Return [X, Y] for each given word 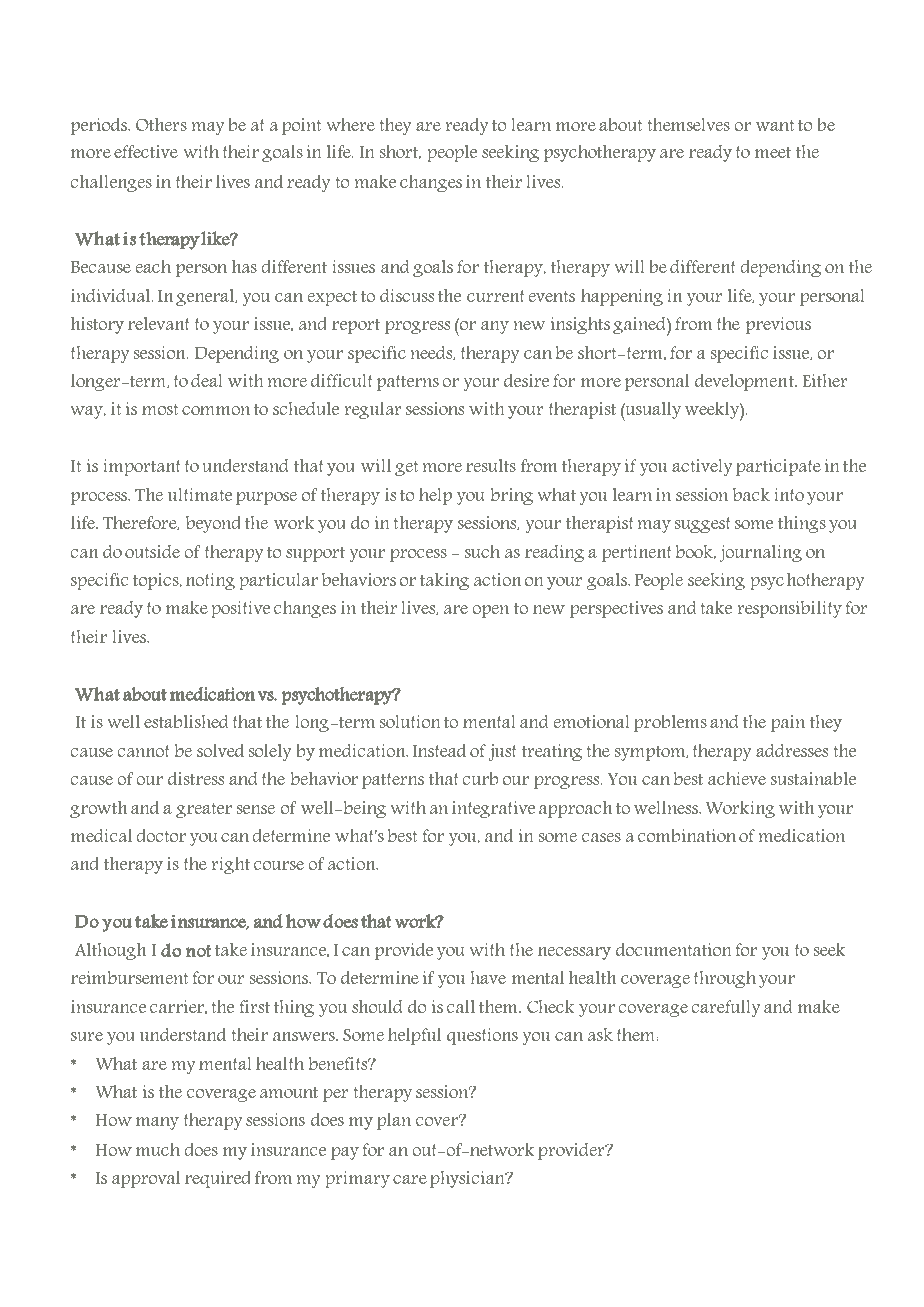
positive [241, 609]
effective [146, 151]
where [350, 124]
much [158, 1149]
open [490, 611]
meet [773, 152]
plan [394, 1121]
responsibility [790, 609]
